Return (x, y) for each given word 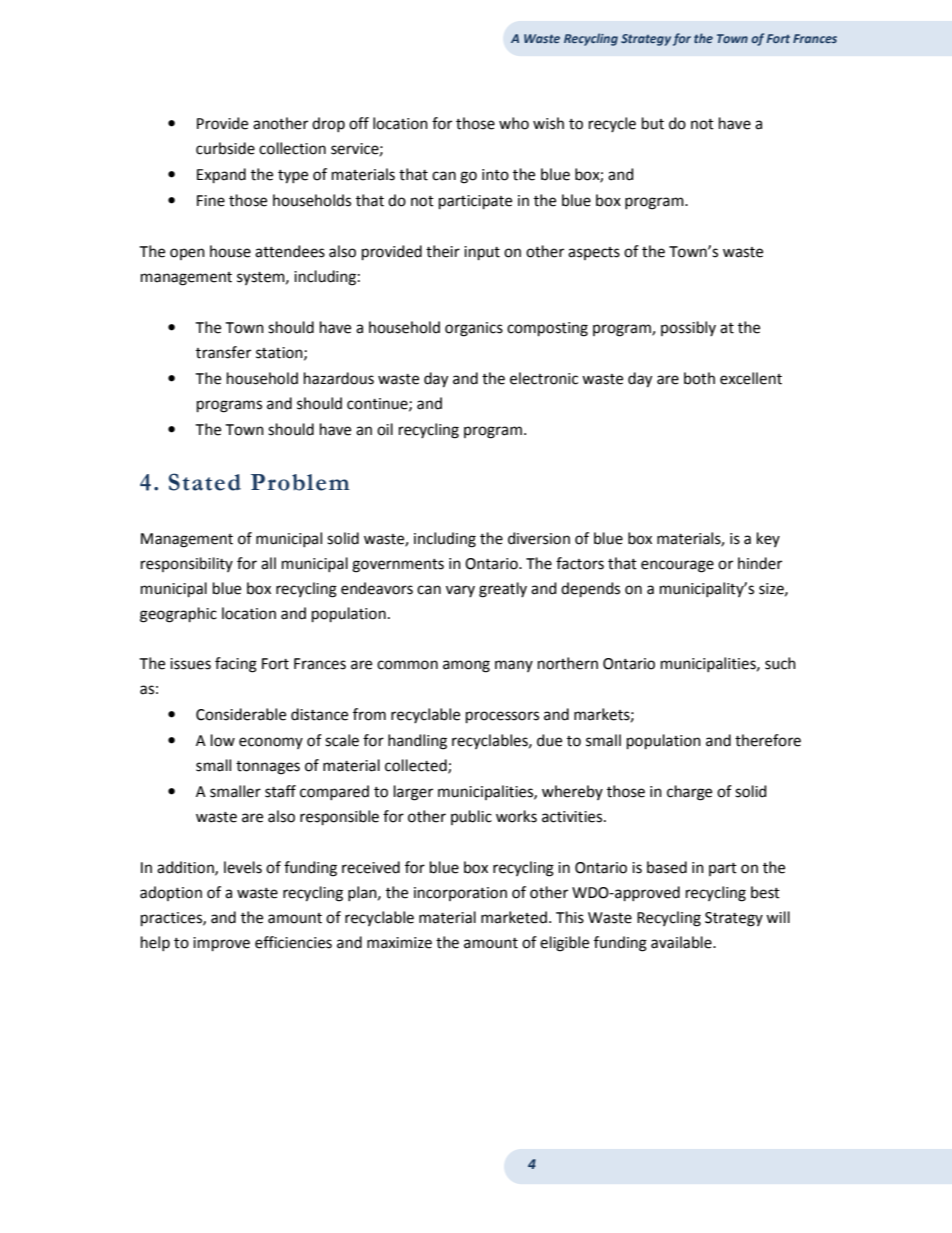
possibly (688, 328)
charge (689, 793)
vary (460, 591)
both (699, 378)
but (653, 123)
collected (417, 766)
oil (385, 429)
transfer (223, 352)
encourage (677, 566)
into (495, 175)
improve (221, 944)
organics (474, 329)
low (223, 740)
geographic (178, 615)
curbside (225, 148)
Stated (205, 482)
